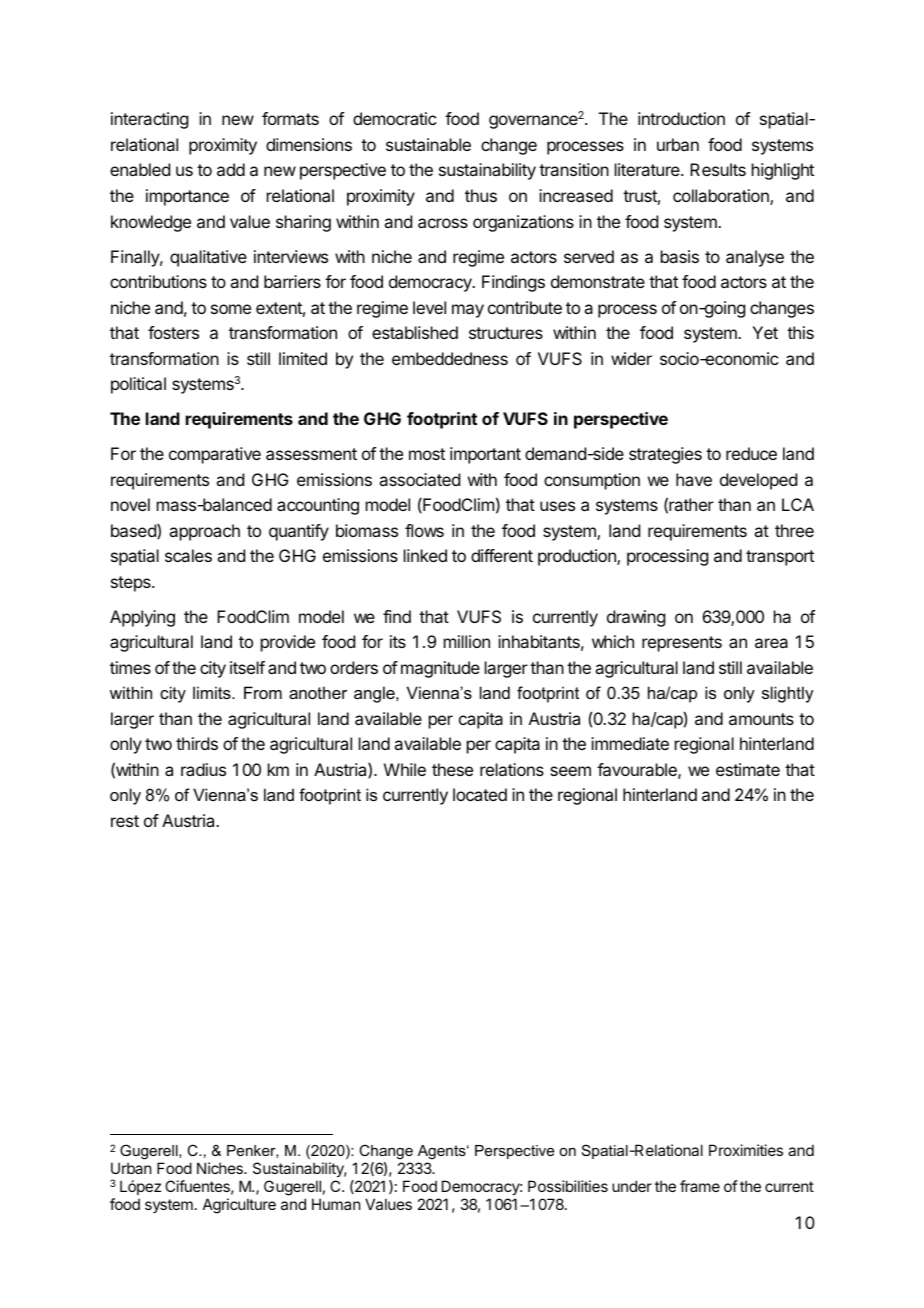 This screenshot has width=924, height=1308. Describe the element at coordinates (215, 455) in the screenshot. I see `comparative` at that location.
